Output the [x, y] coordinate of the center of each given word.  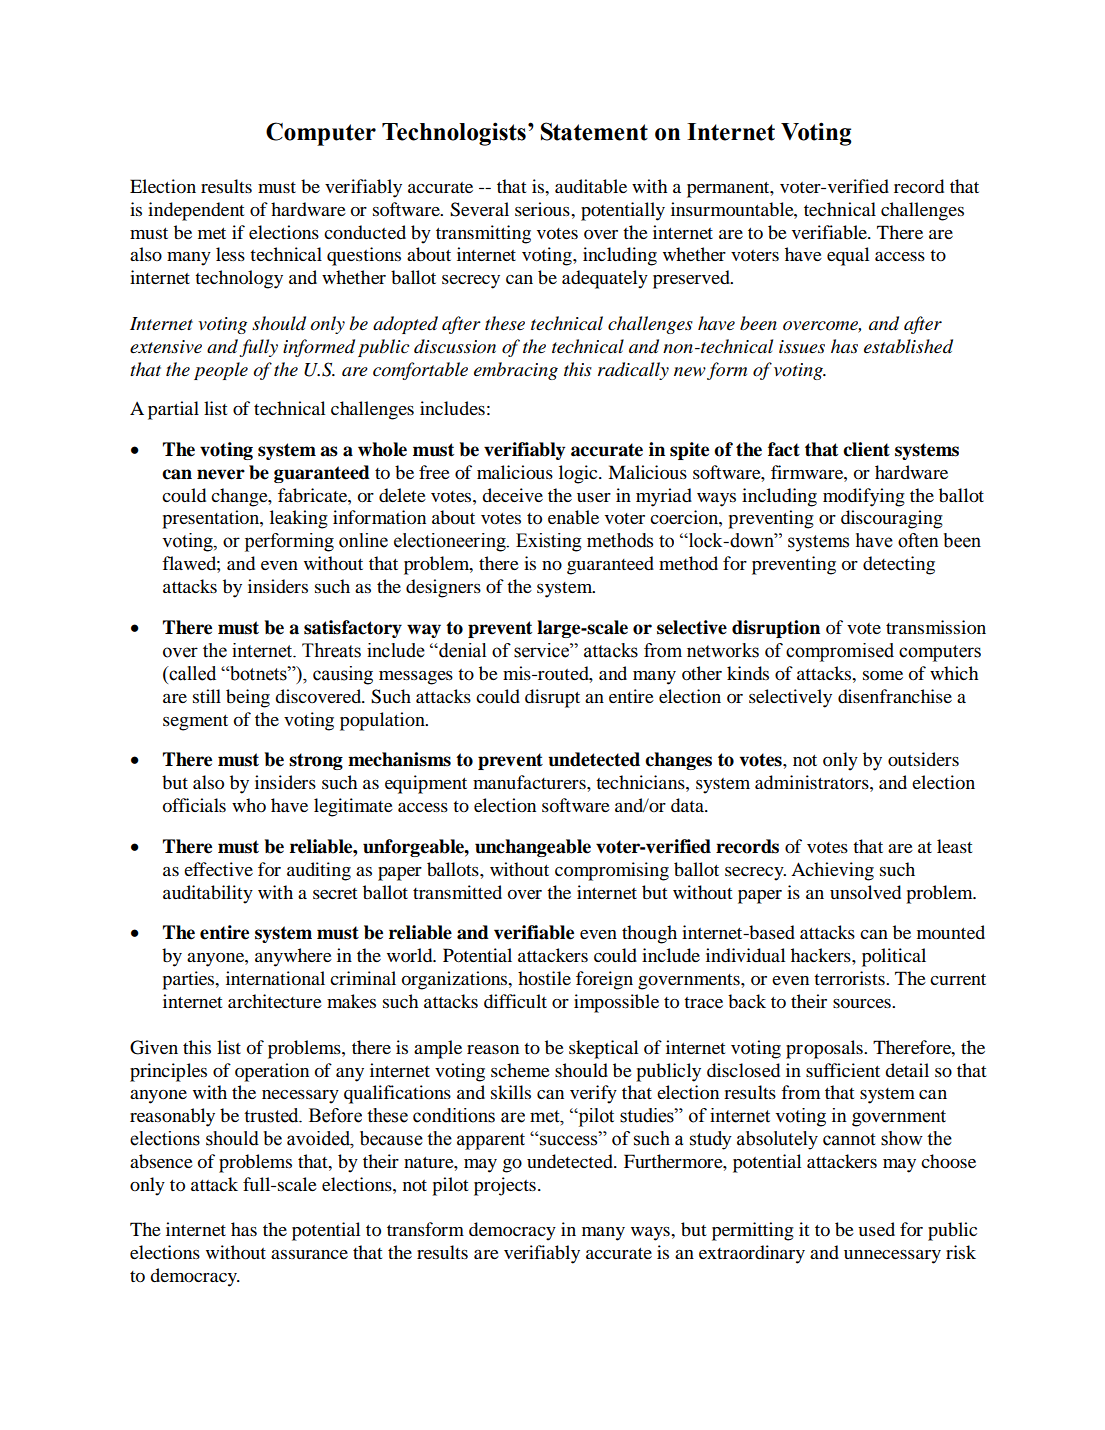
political [894, 957]
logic [579, 474]
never [221, 474]
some [883, 676]
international [275, 978]
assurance [309, 1254]
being [248, 698]
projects [505, 1186]
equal [848, 256]
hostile [544, 978]
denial [461, 650]
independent [196, 211]
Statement [594, 131]
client [866, 449]
